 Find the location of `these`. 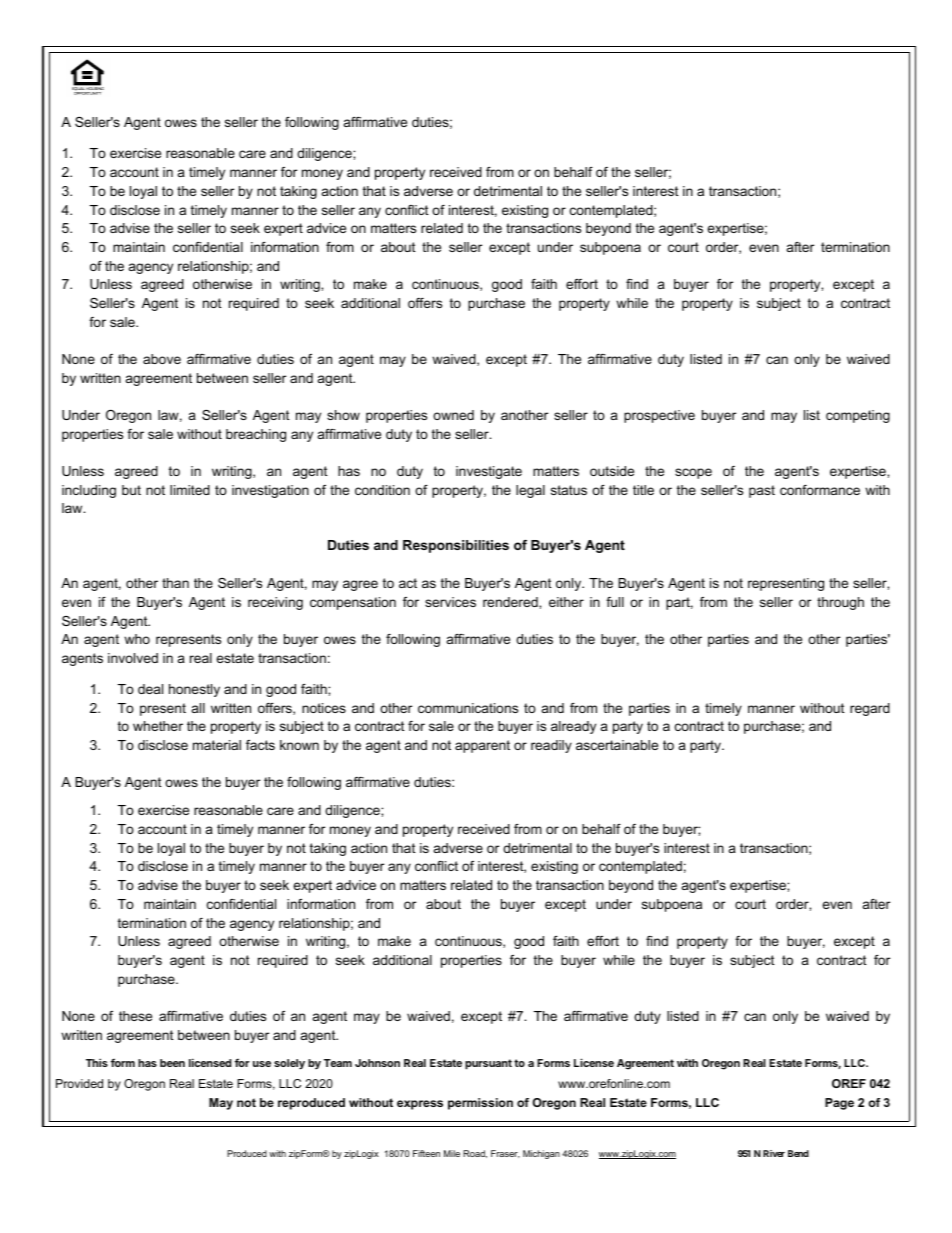

these is located at coordinates (135, 1016).
